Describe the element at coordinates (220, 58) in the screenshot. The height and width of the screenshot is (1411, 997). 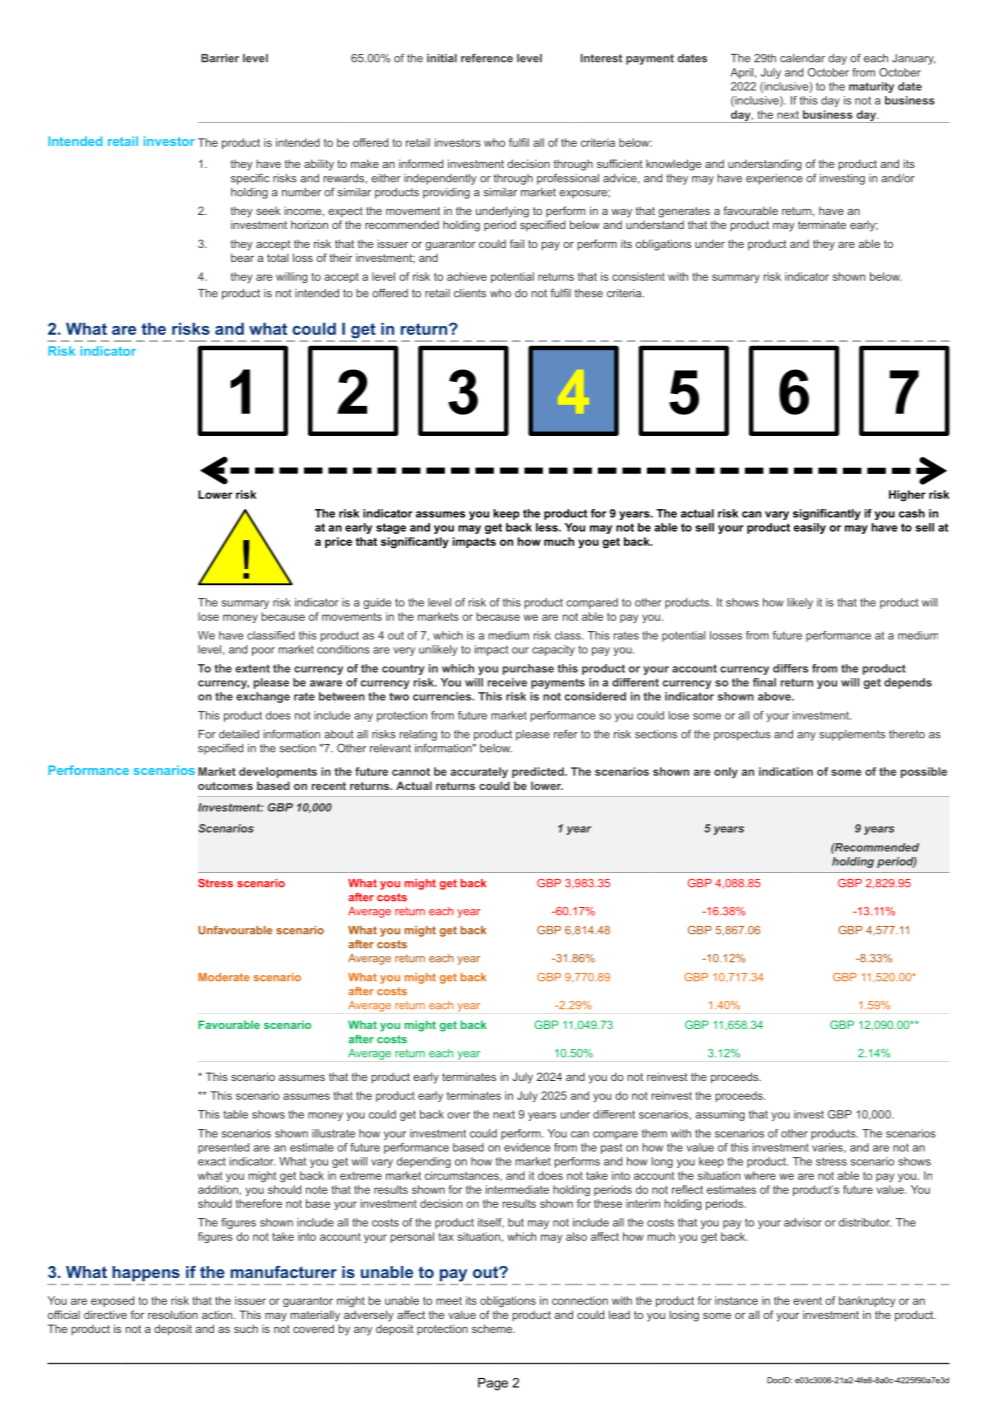
I see `Barrier` at that location.
